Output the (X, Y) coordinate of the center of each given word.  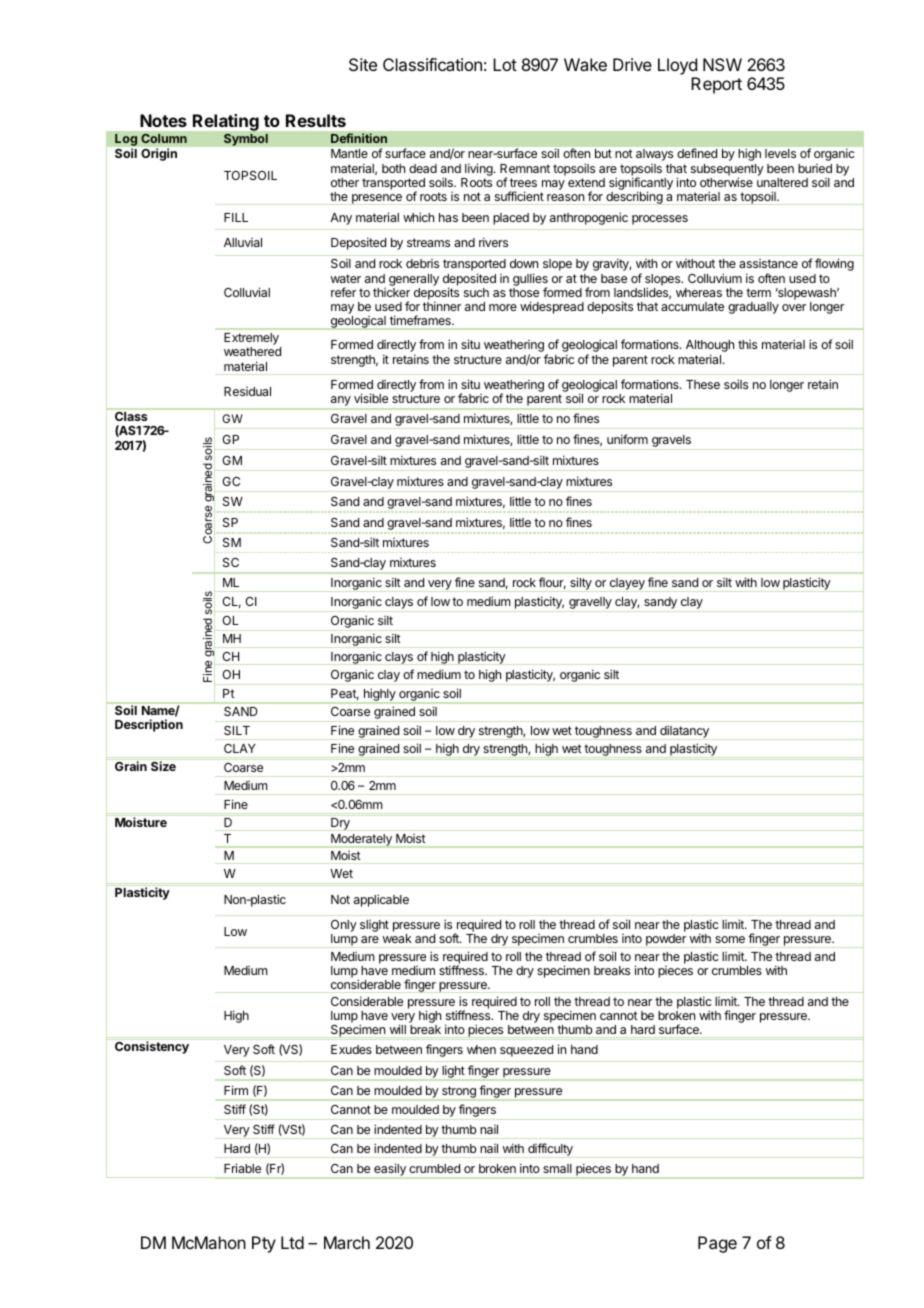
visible (371, 398)
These (703, 384)
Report (716, 85)
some (730, 939)
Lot (505, 64)
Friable (242, 1168)
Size (163, 766)
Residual (247, 391)
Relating (226, 124)
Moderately (361, 841)
